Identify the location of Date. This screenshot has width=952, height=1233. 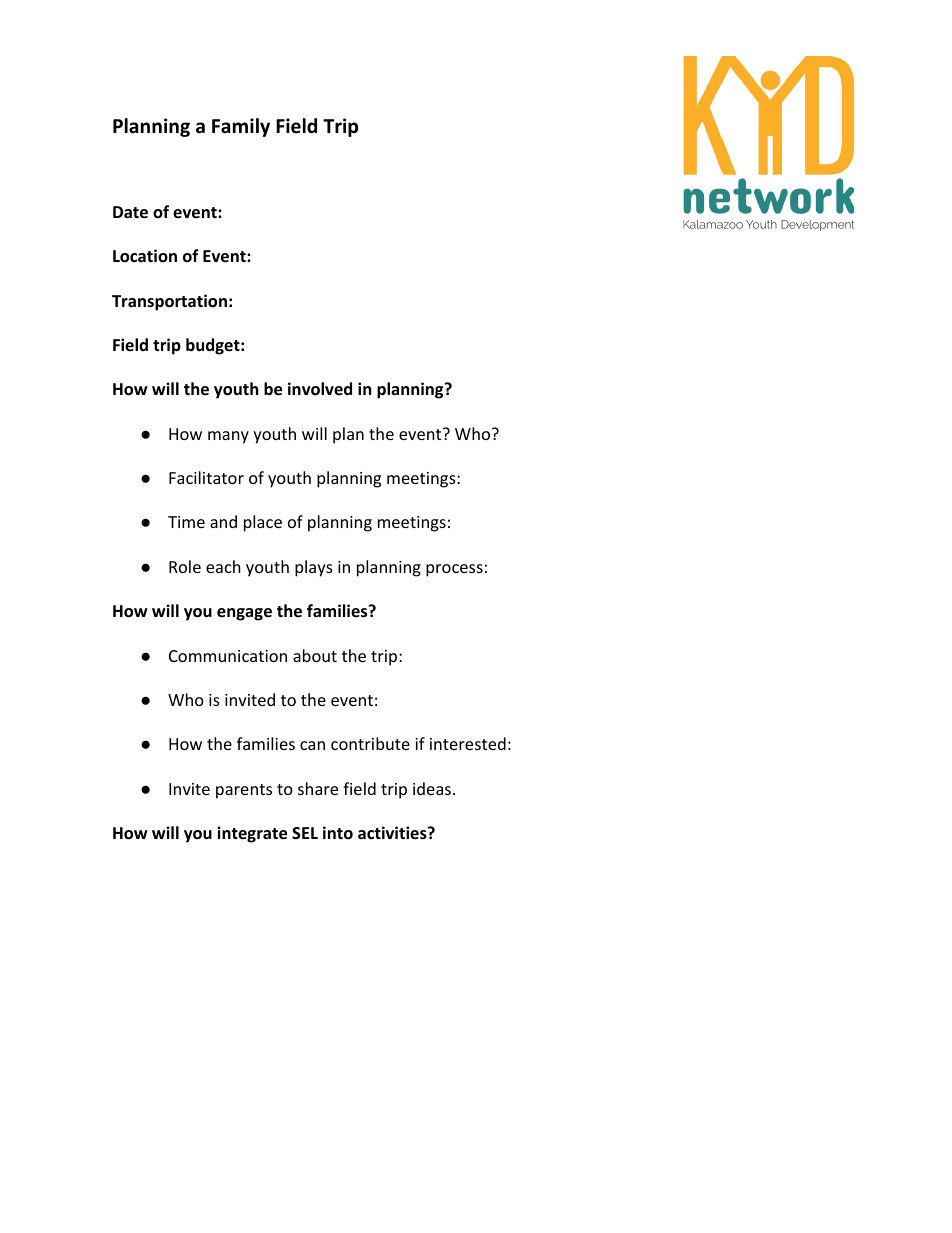
(130, 212).
